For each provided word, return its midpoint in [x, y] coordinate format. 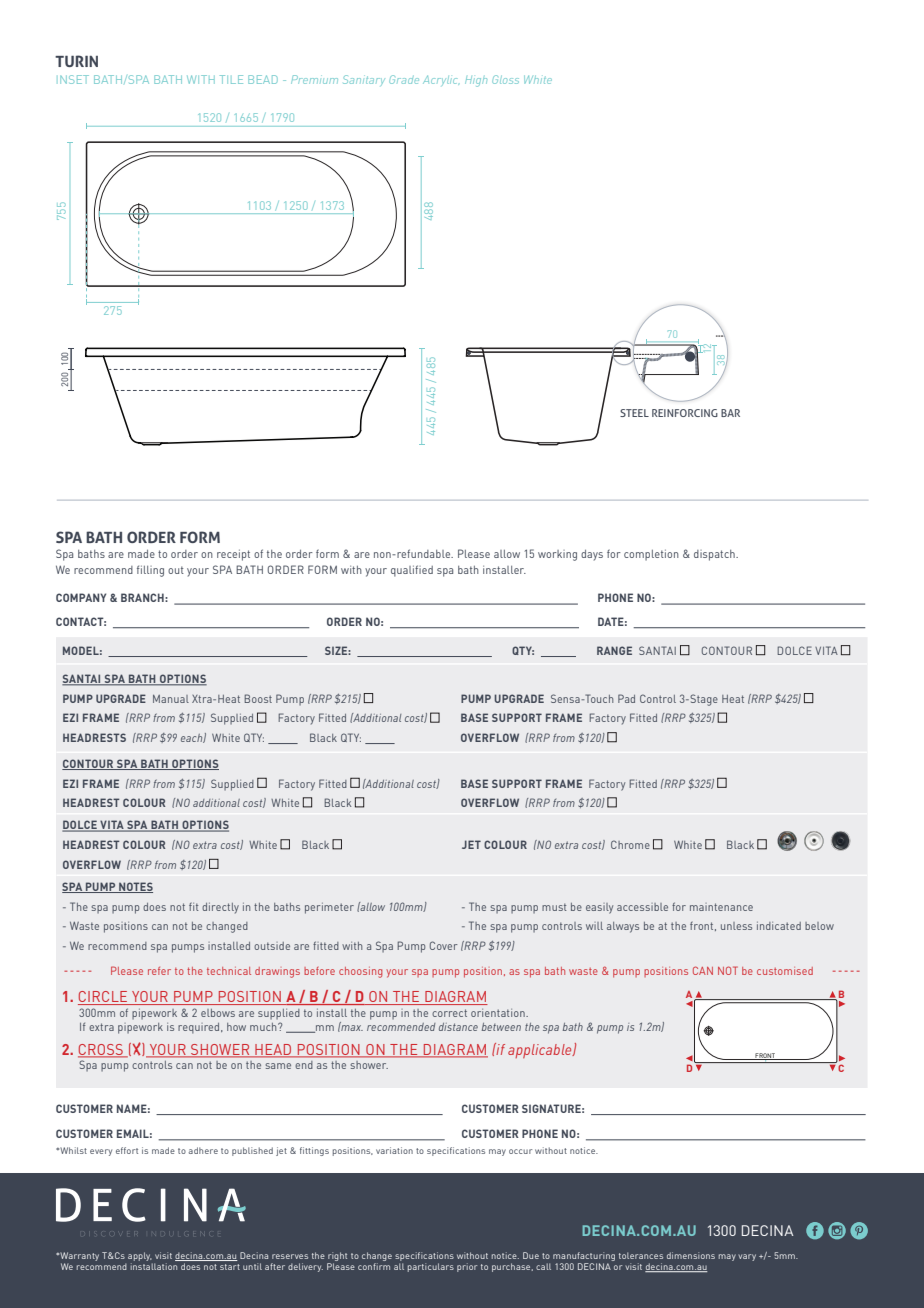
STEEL [634, 413]
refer [159, 971]
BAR [730, 413]
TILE [231, 79]
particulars [431, 1267]
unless [736, 926]
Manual [171, 699]
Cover [443, 945]
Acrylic [441, 80]
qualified [412, 571]
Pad [626, 698]
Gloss [505, 79]
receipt [233, 555]
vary [747, 1257]
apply [140, 1258]
